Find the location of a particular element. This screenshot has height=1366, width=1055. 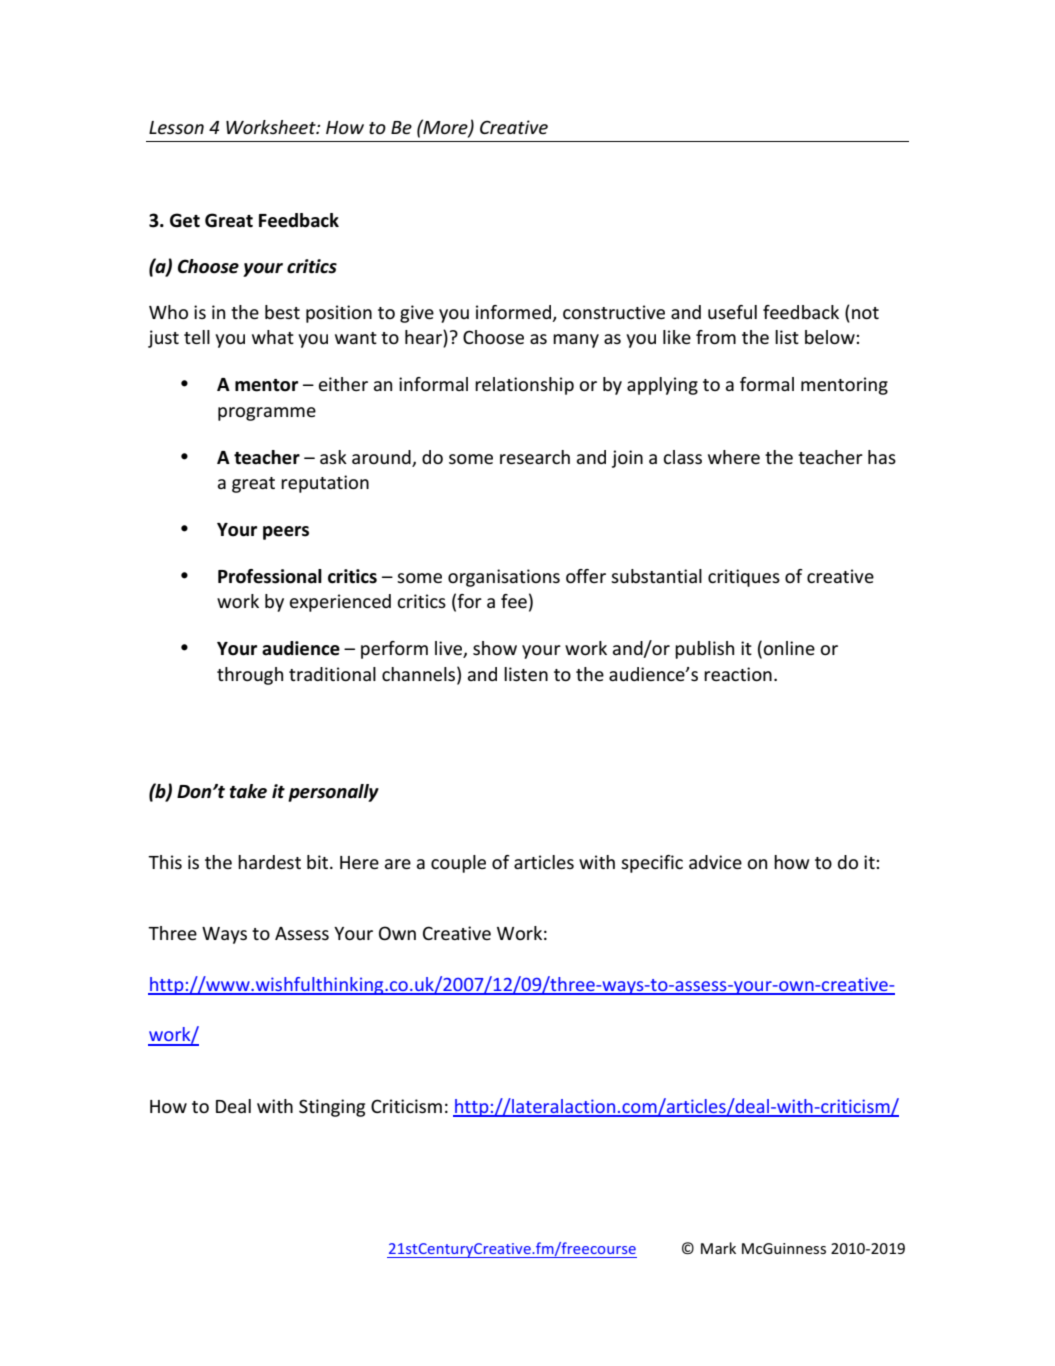

reaction is located at coordinates (738, 674).
